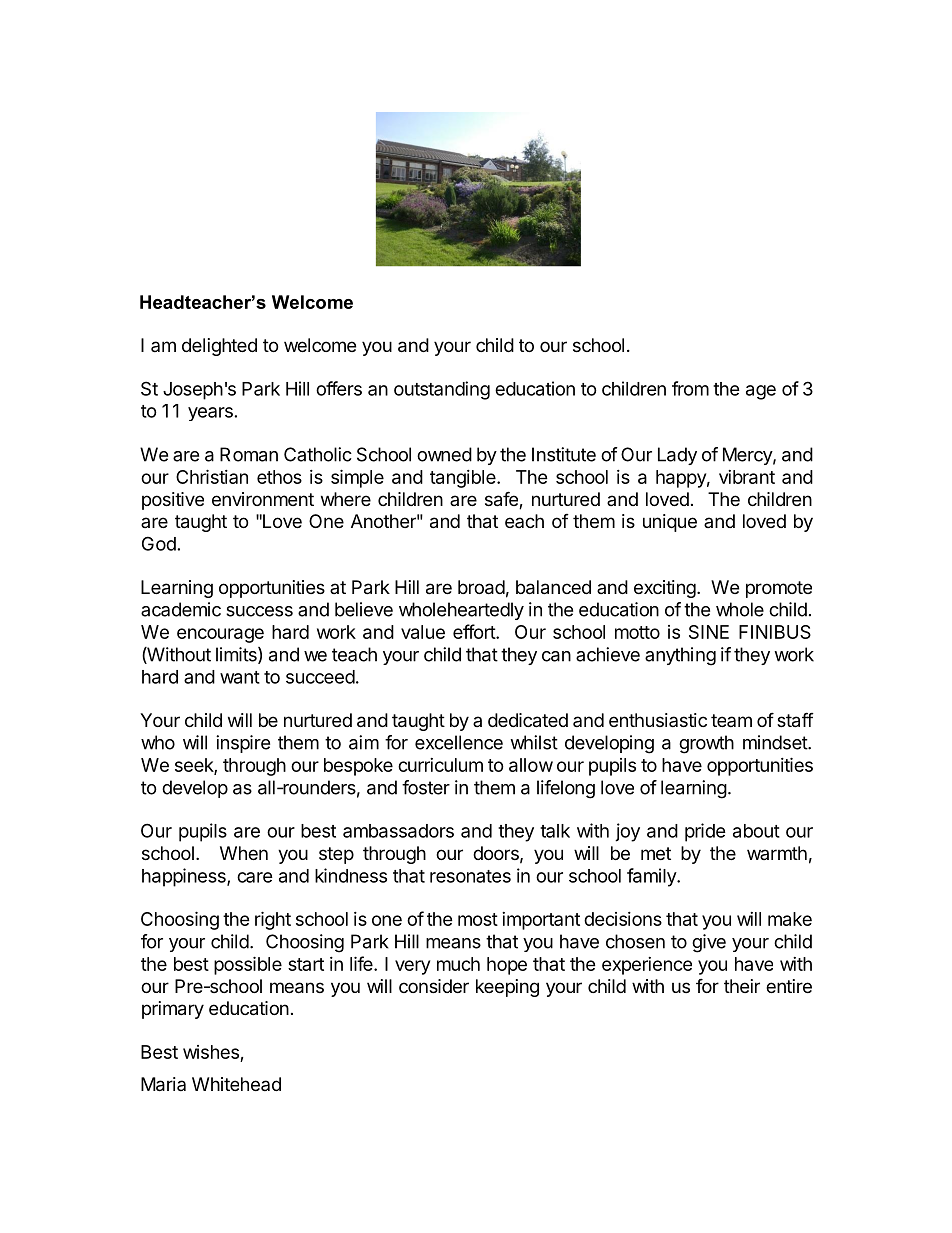  Describe the element at coordinates (442, 390) in the image. I see `outstanding` at that location.
